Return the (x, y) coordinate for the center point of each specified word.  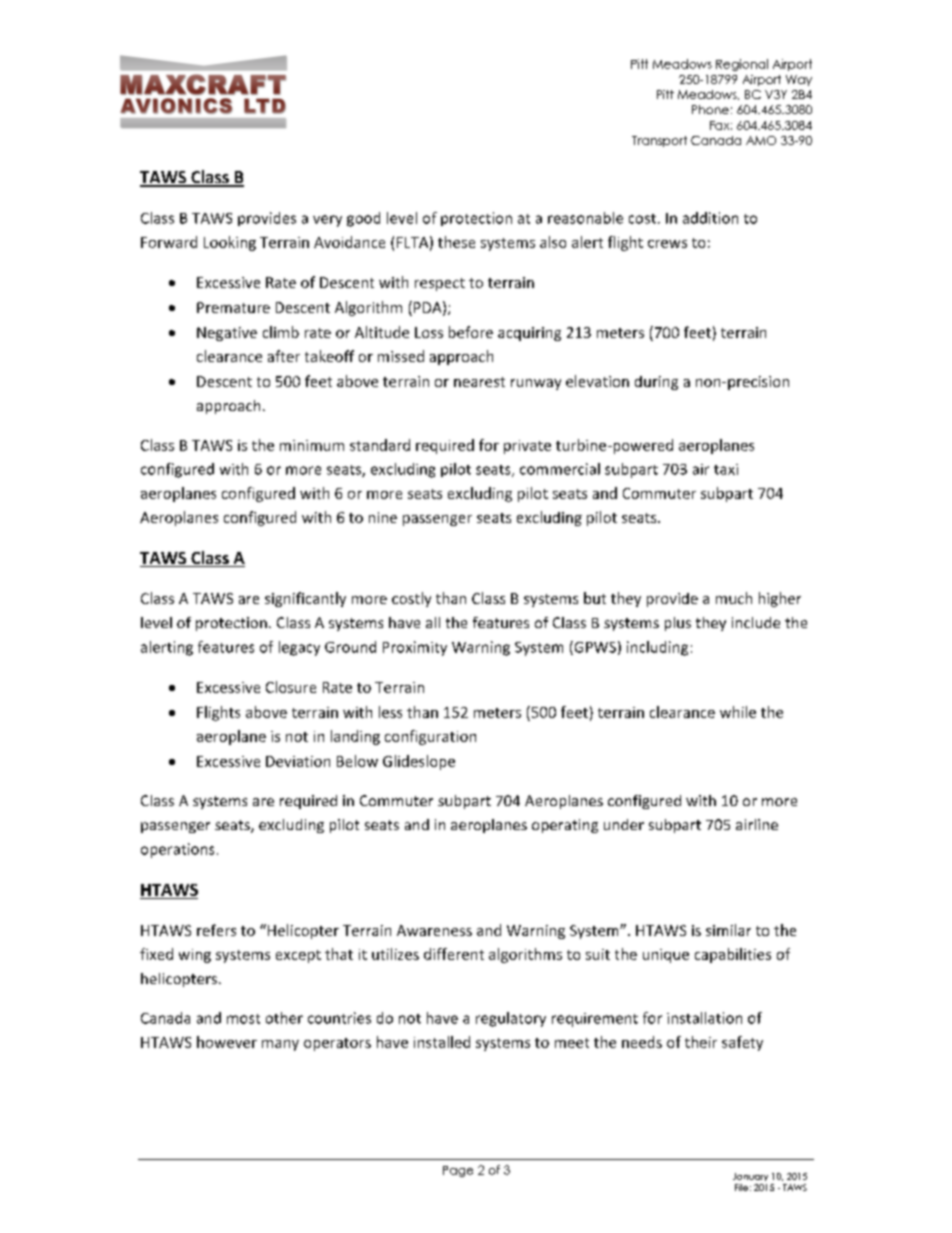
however (227, 1042)
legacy (299, 648)
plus (678, 624)
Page (458, 1171)
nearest (479, 382)
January (750, 1177)
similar (728, 930)
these (456, 242)
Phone (710, 109)
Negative (227, 334)
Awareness (434, 930)
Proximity (415, 648)
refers (216, 930)
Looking (230, 243)
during (656, 383)
